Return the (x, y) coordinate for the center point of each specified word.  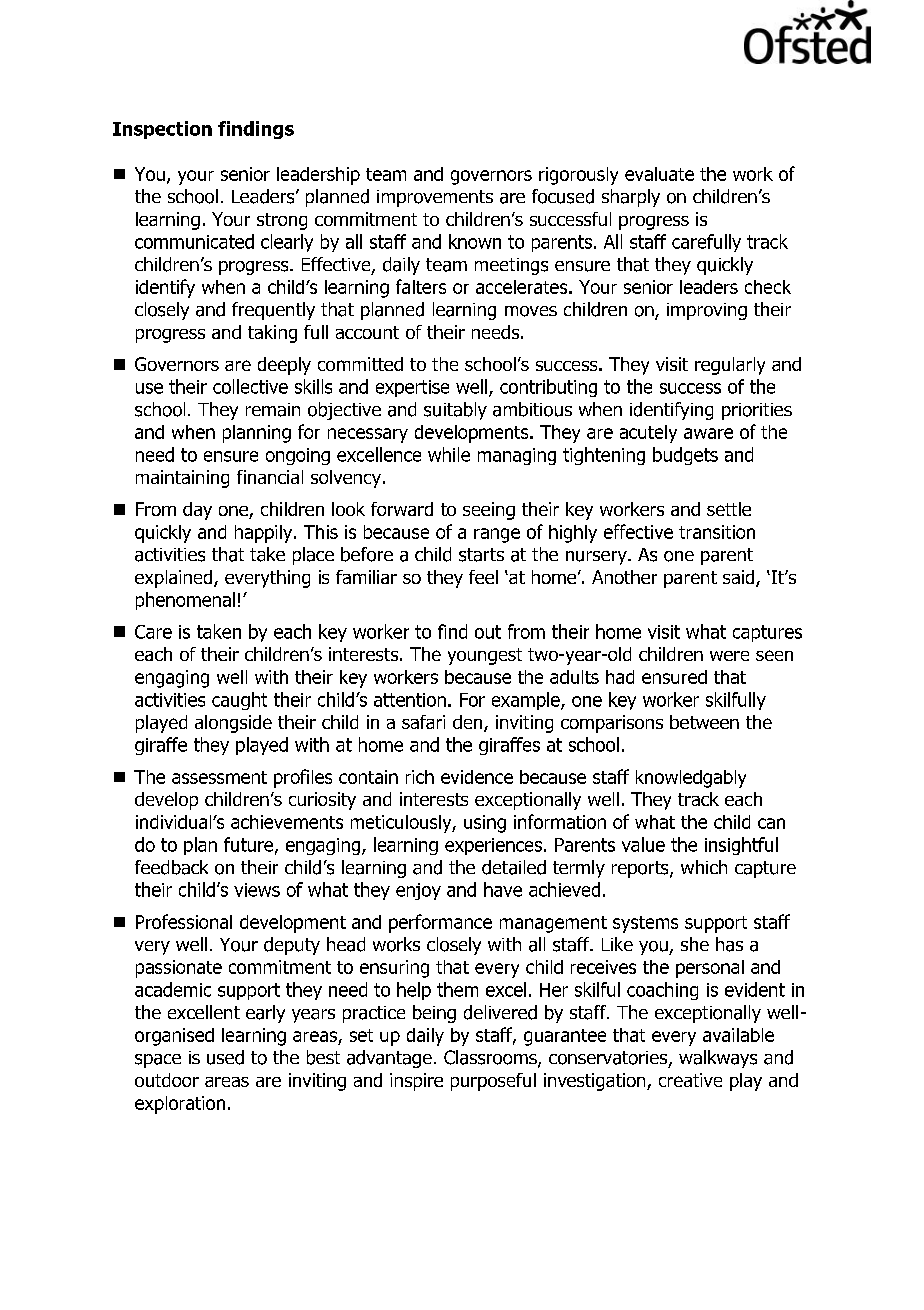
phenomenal (185, 601)
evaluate (659, 174)
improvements (435, 198)
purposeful (493, 1082)
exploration (180, 1105)
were (729, 656)
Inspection (162, 130)
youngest (485, 656)
